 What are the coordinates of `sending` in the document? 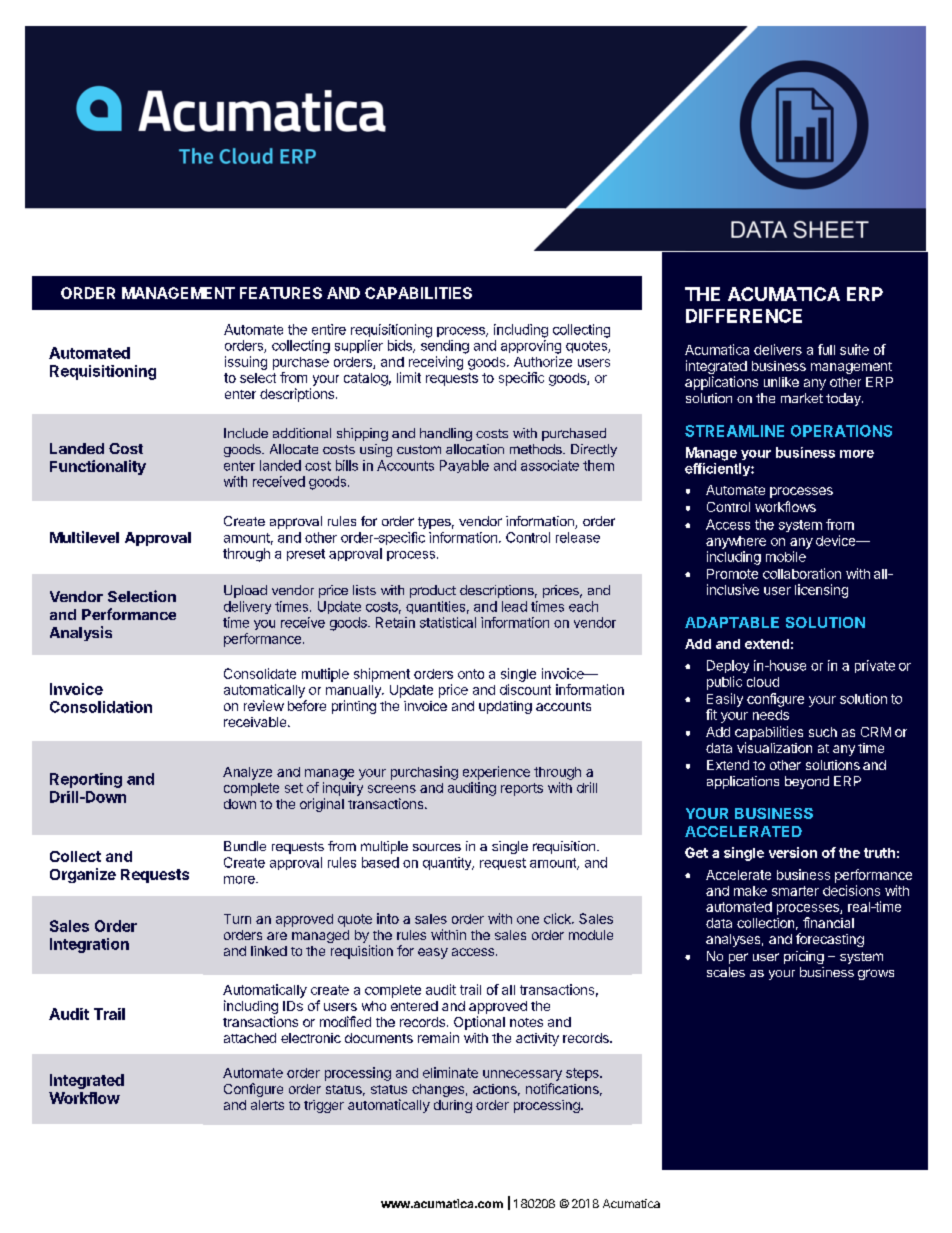 It's located at (445, 347).
